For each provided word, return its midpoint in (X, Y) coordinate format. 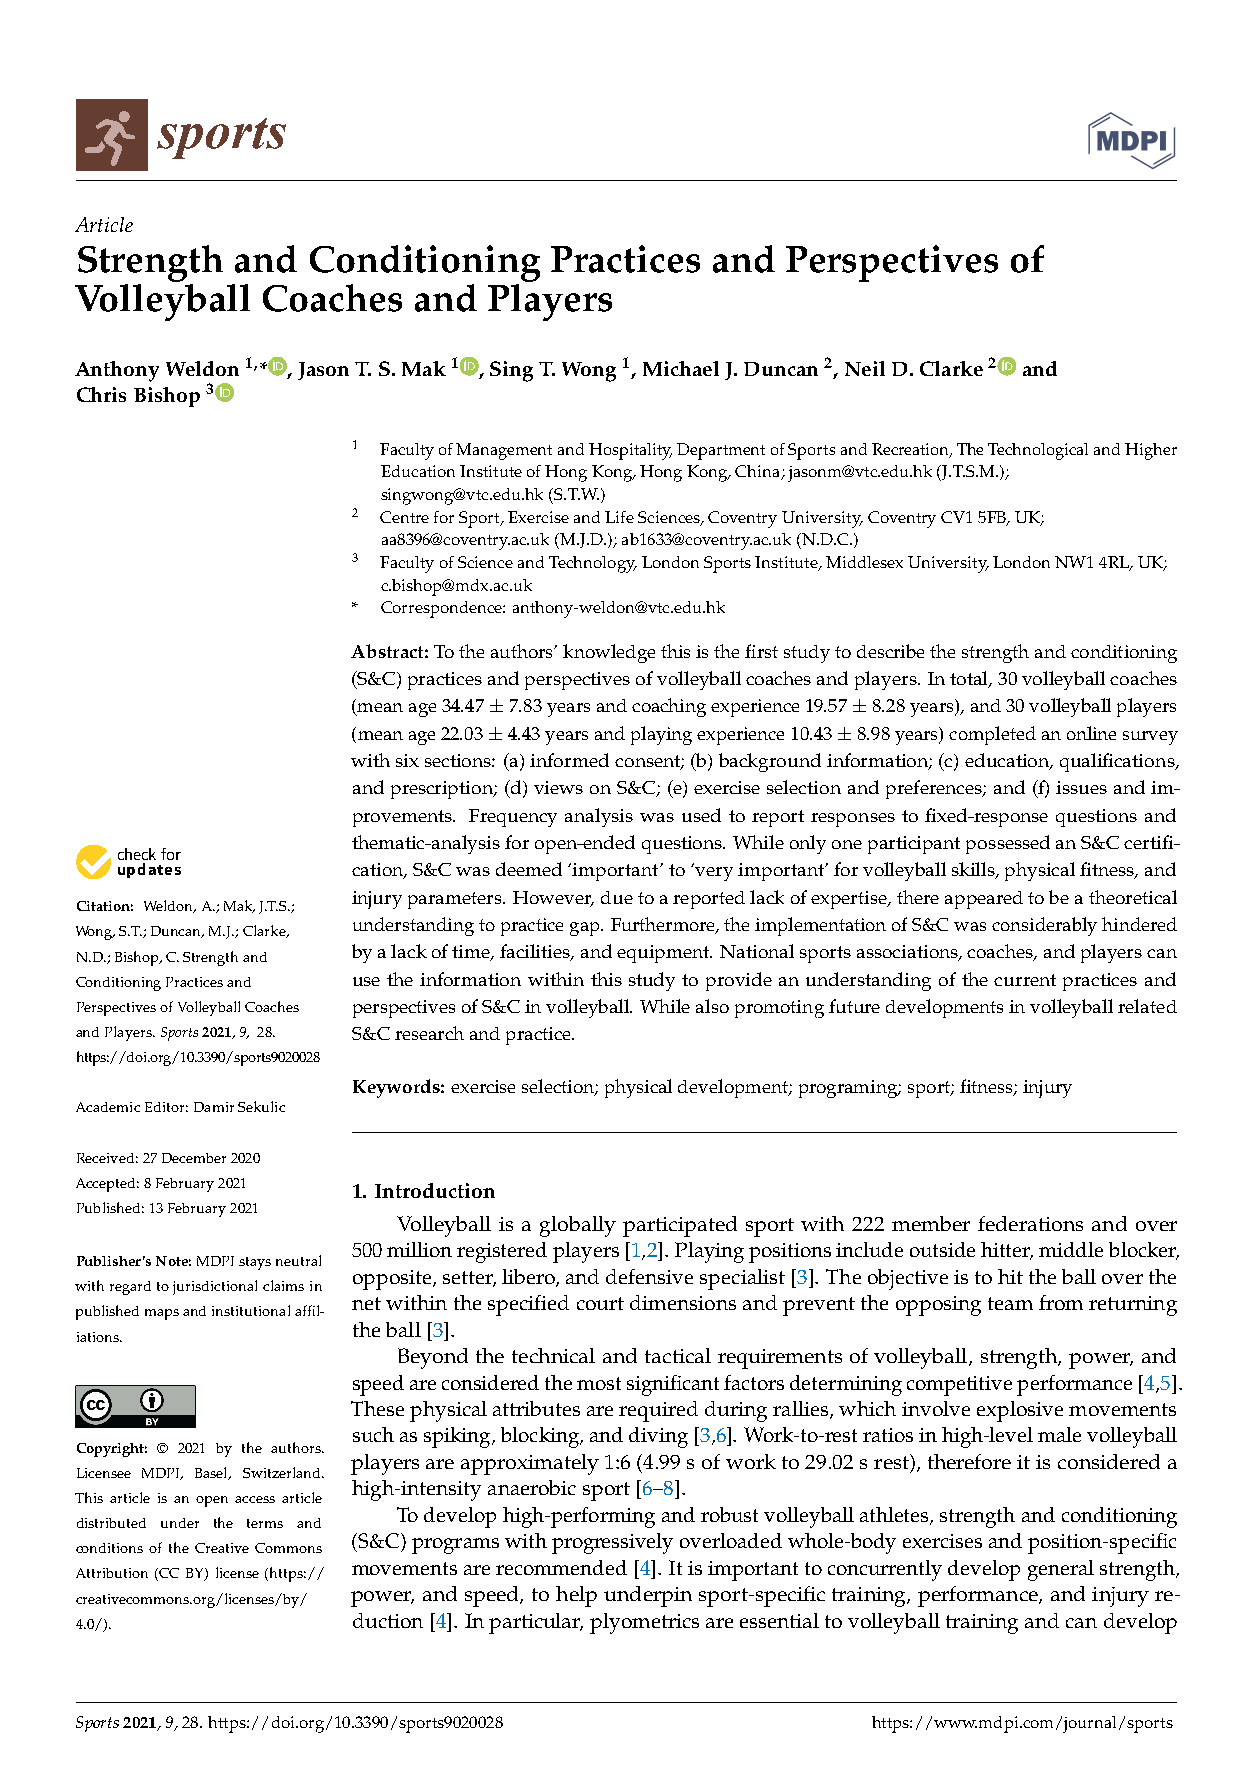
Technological (1038, 451)
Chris (101, 394)
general (1061, 1570)
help (576, 1596)
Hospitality (630, 451)
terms (265, 1523)
